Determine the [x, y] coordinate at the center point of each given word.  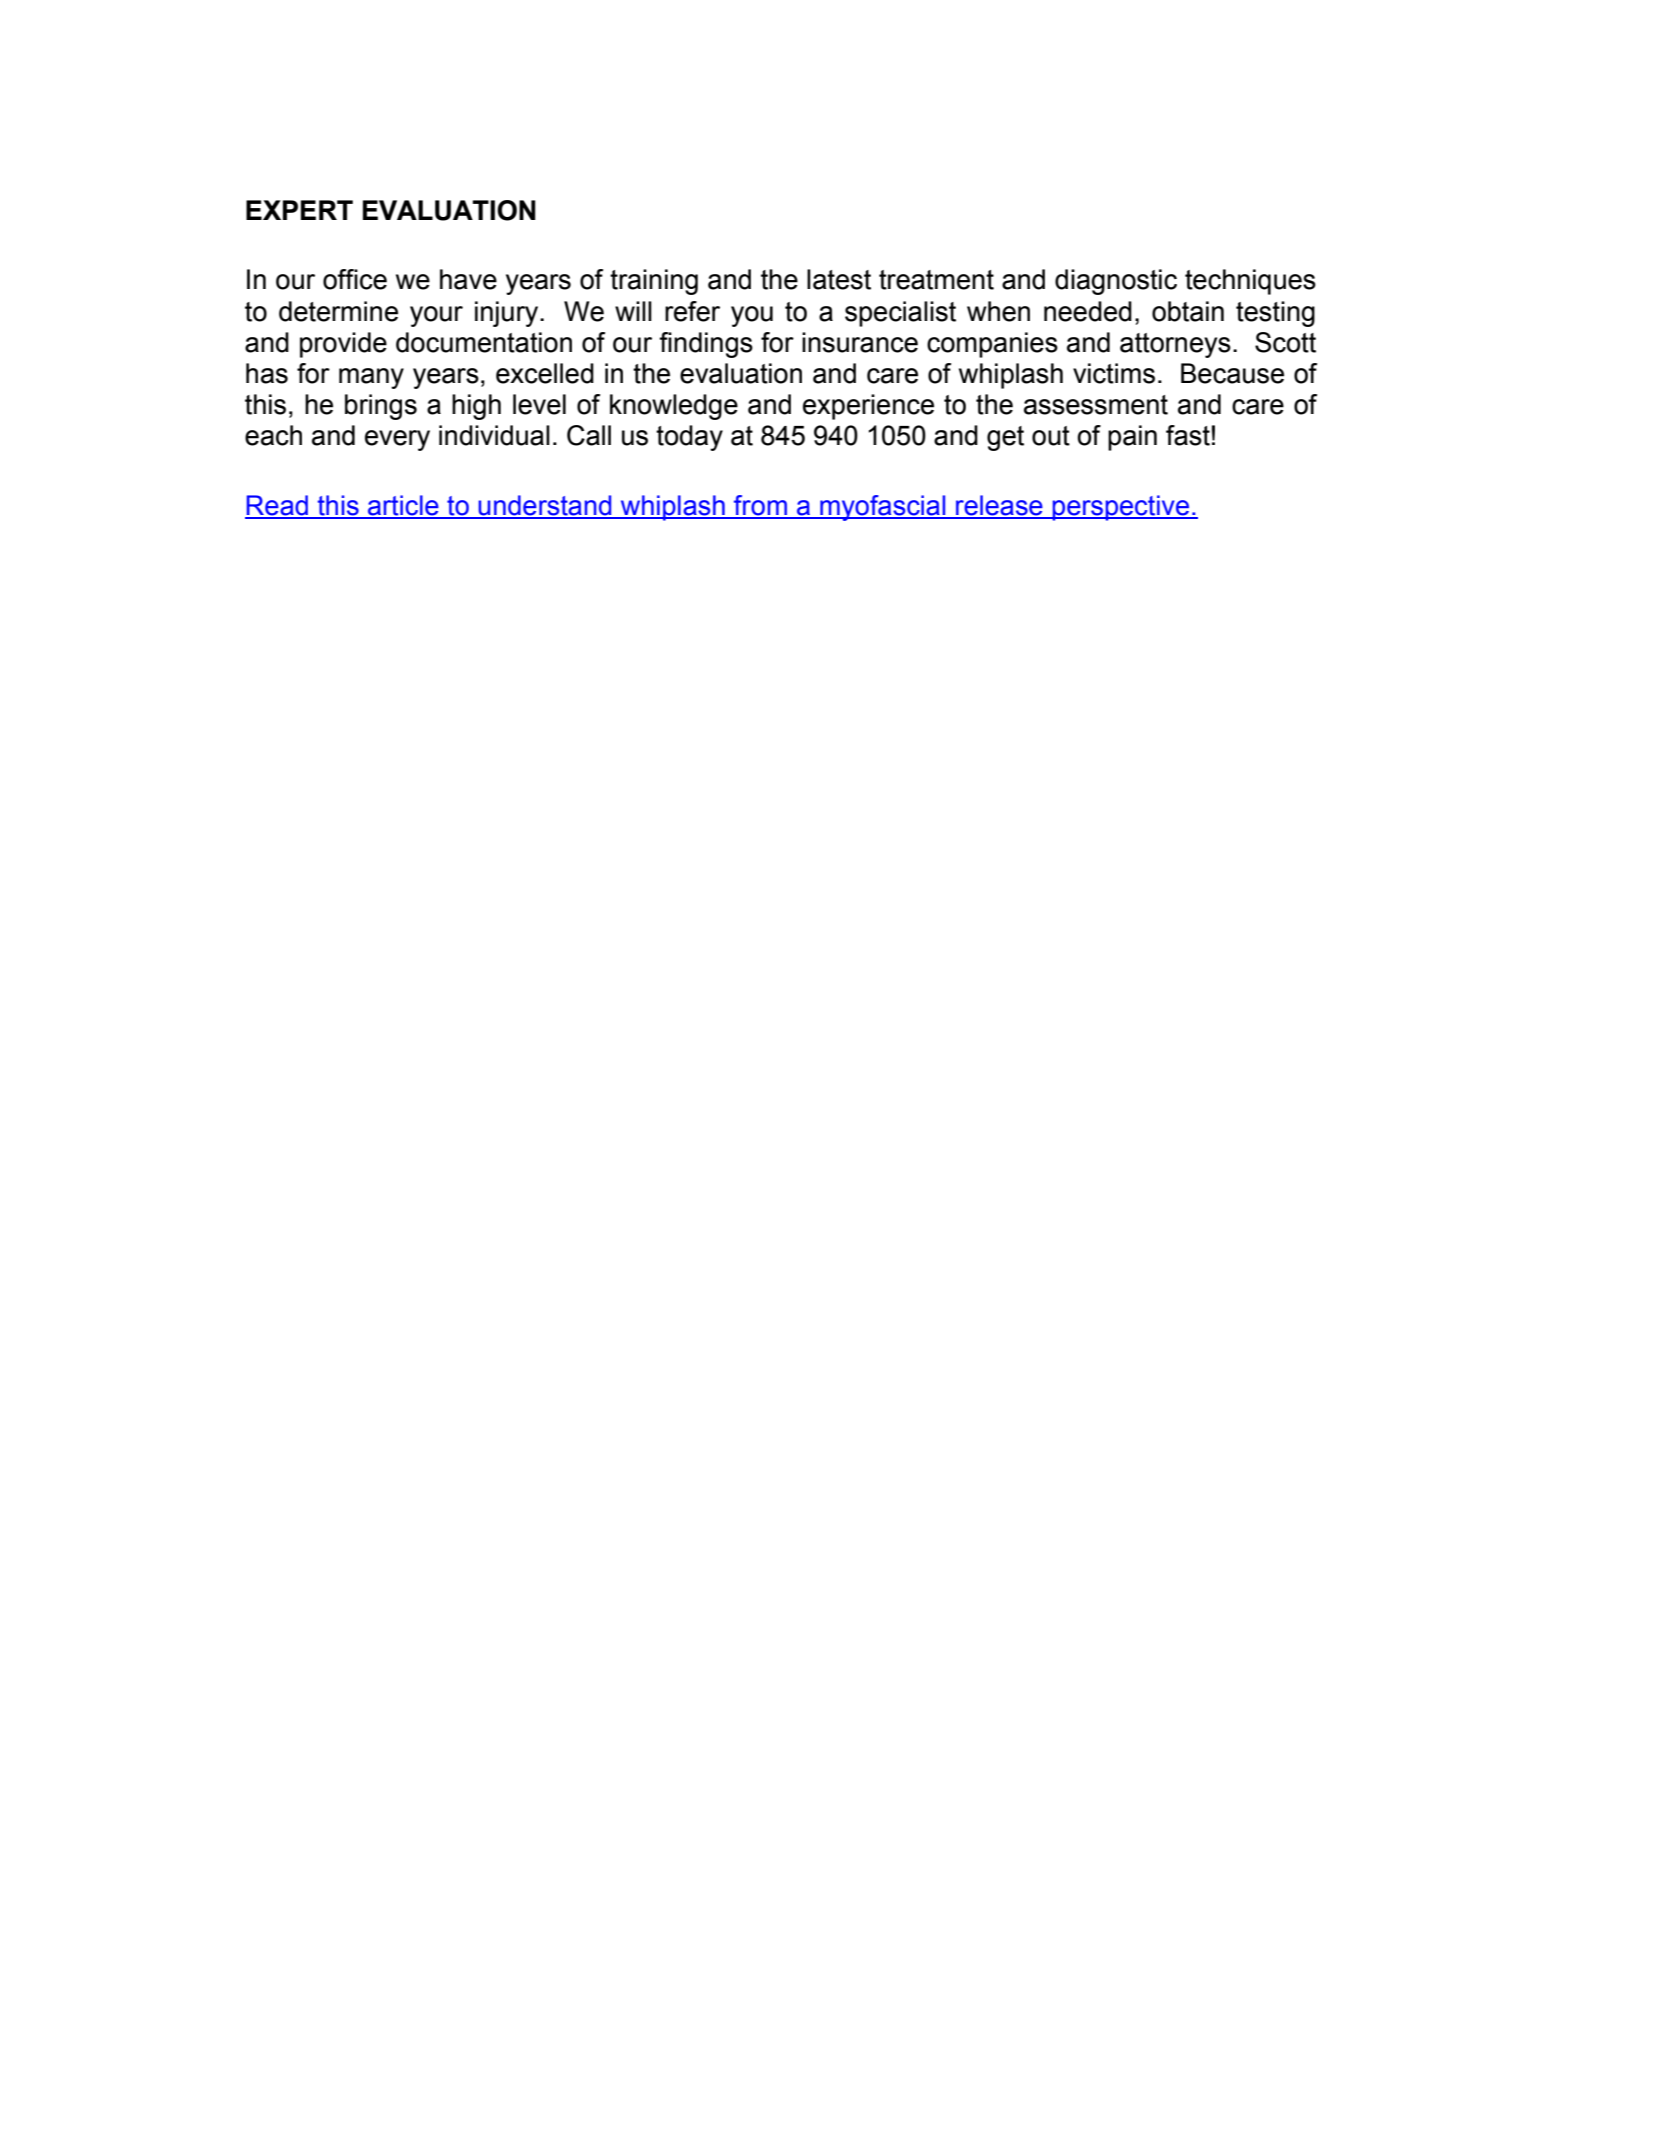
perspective [1121, 508]
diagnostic [1116, 282]
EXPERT [299, 210]
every [397, 440]
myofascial [883, 508]
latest [839, 279]
